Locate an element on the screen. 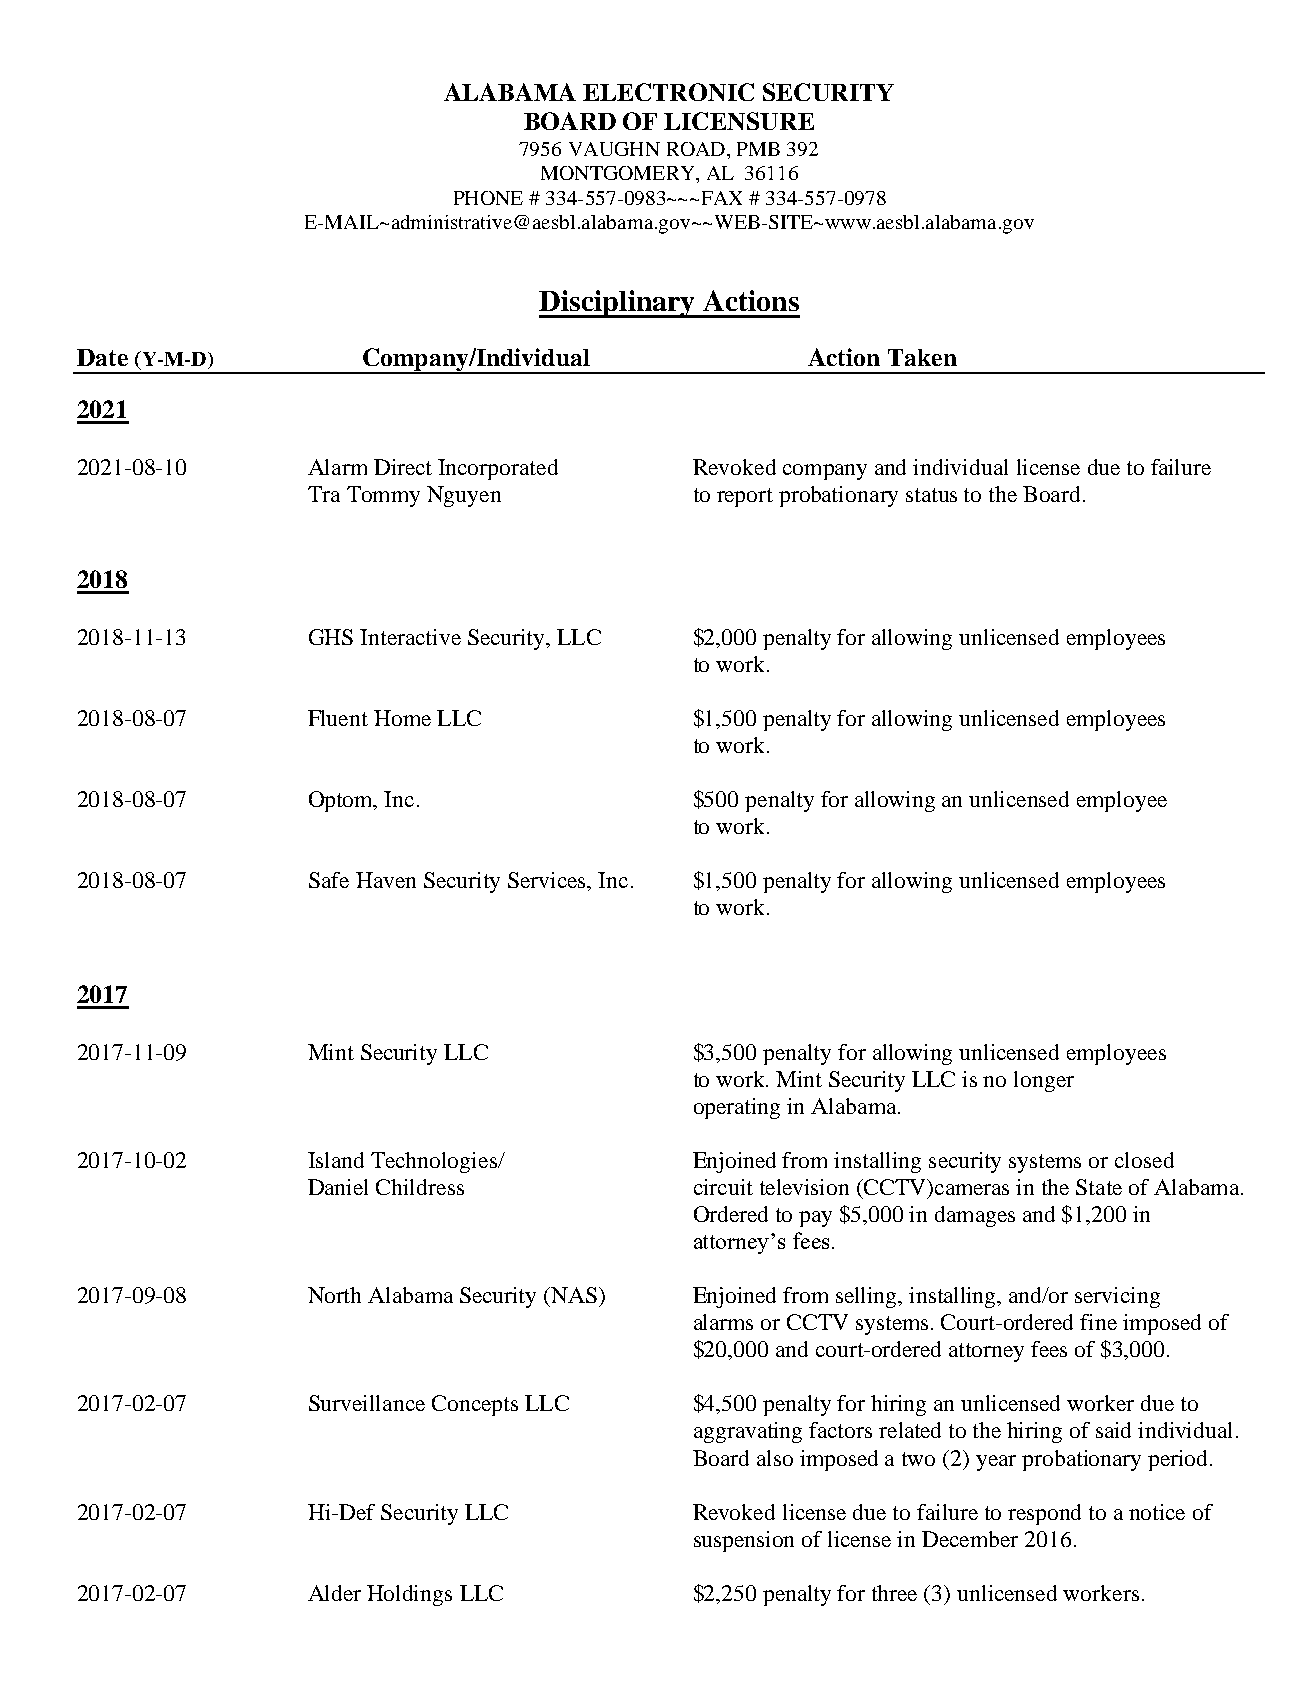 The image size is (1308, 1692). PMB is located at coordinates (758, 149).
